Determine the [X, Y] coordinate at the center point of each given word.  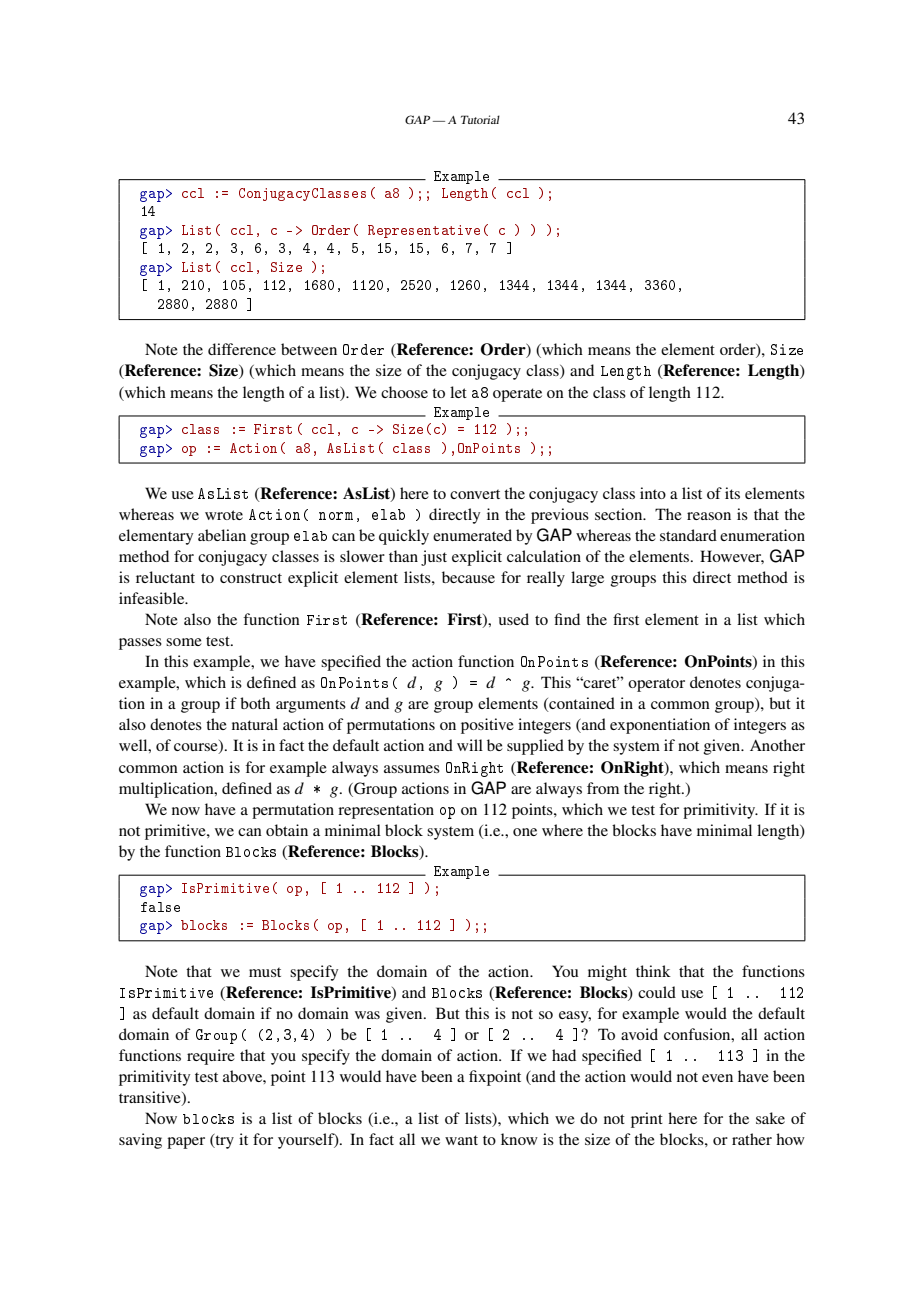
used [514, 619]
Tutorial [480, 119]
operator [656, 685]
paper [186, 1143]
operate [517, 395]
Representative [424, 231]
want [461, 1140]
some [184, 642]
